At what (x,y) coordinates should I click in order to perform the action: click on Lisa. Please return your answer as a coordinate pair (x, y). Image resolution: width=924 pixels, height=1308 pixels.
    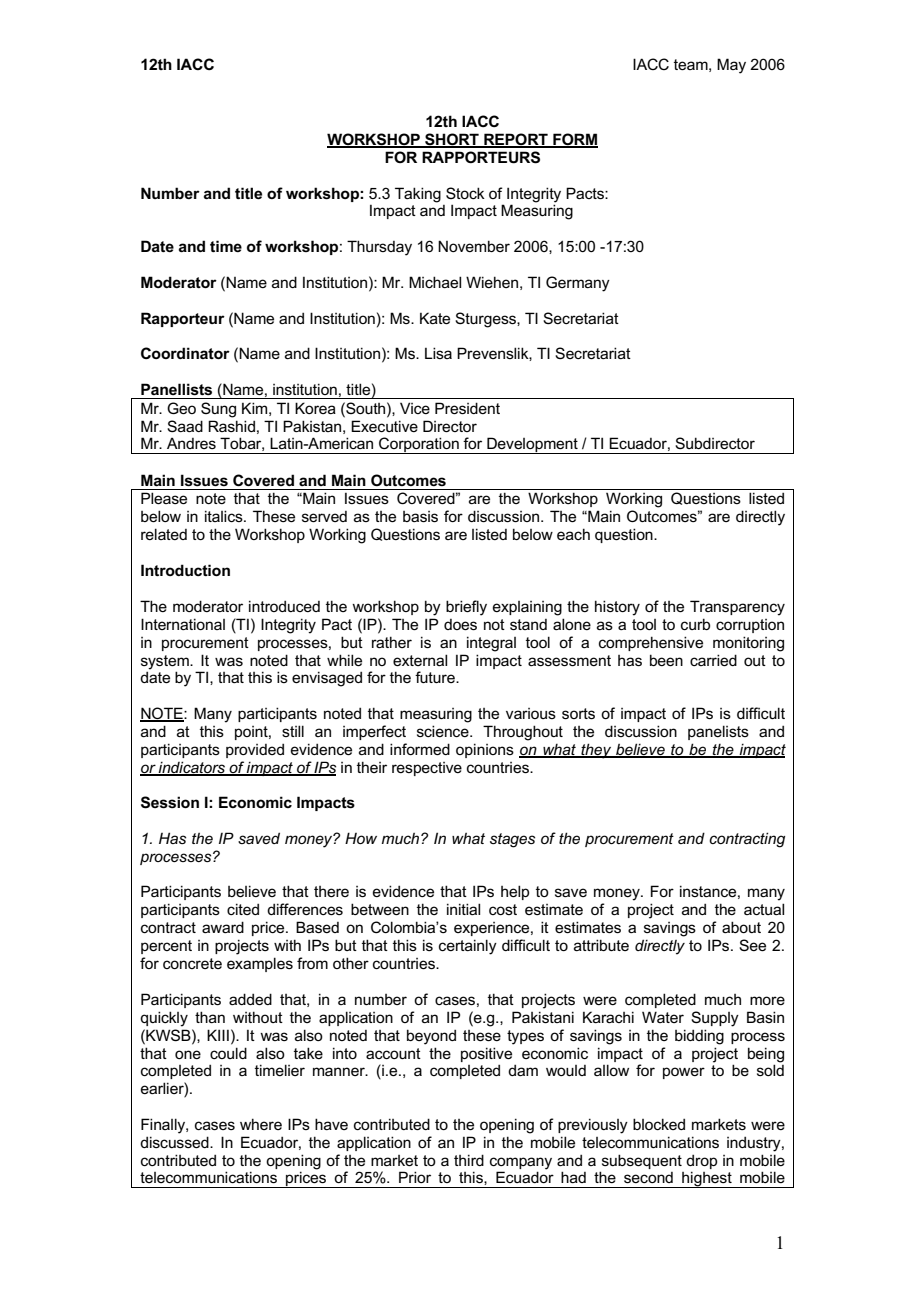
    Looking at the image, I should click on (438, 353).
